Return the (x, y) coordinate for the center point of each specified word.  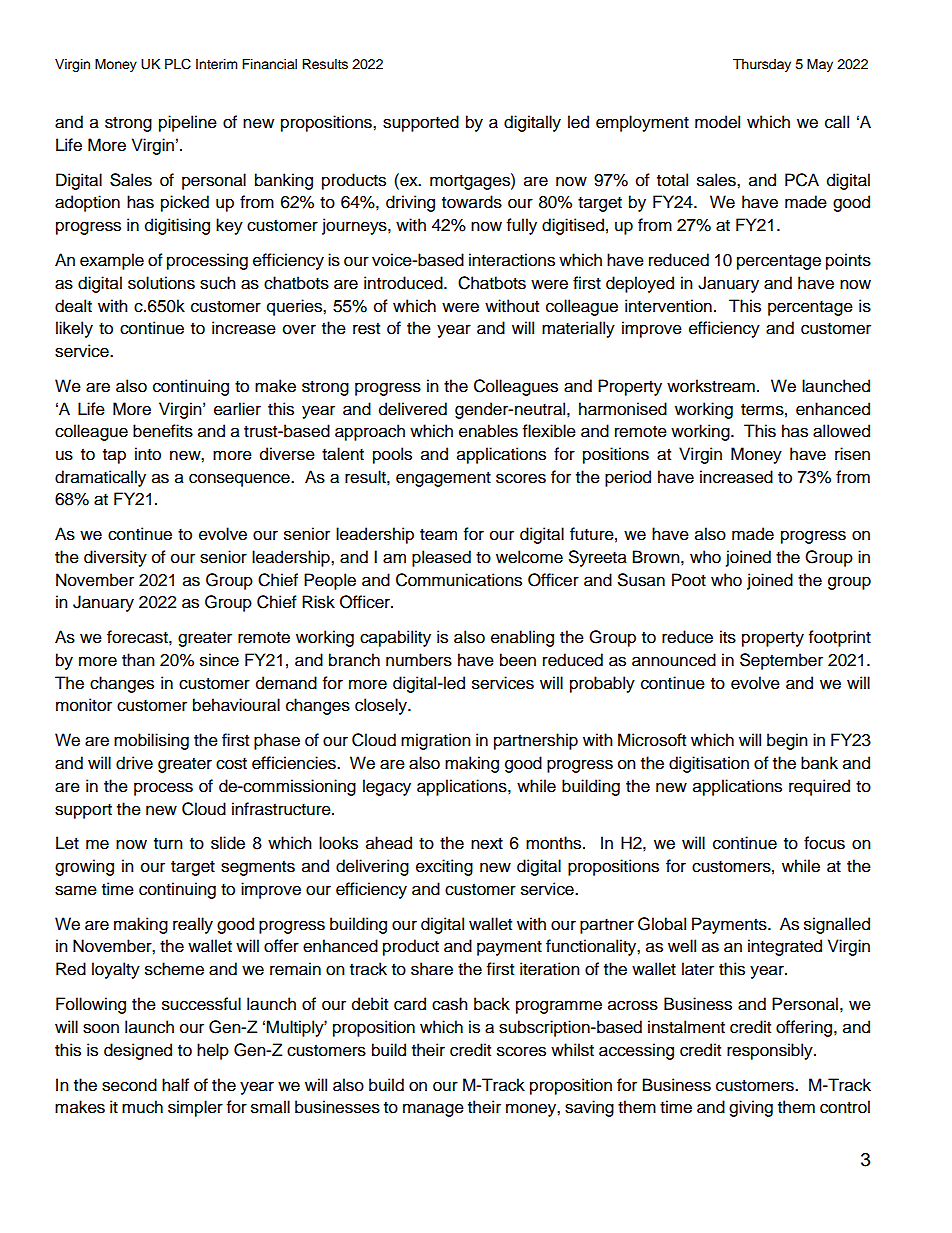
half (175, 1085)
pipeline (188, 123)
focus (824, 843)
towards (472, 202)
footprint (840, 638)
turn (168, 844)
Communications (459, 580)
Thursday (762, 65)
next (487, 844)
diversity (115, 558)
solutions (161, 283)
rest (366, 329)
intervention (668, 306)
